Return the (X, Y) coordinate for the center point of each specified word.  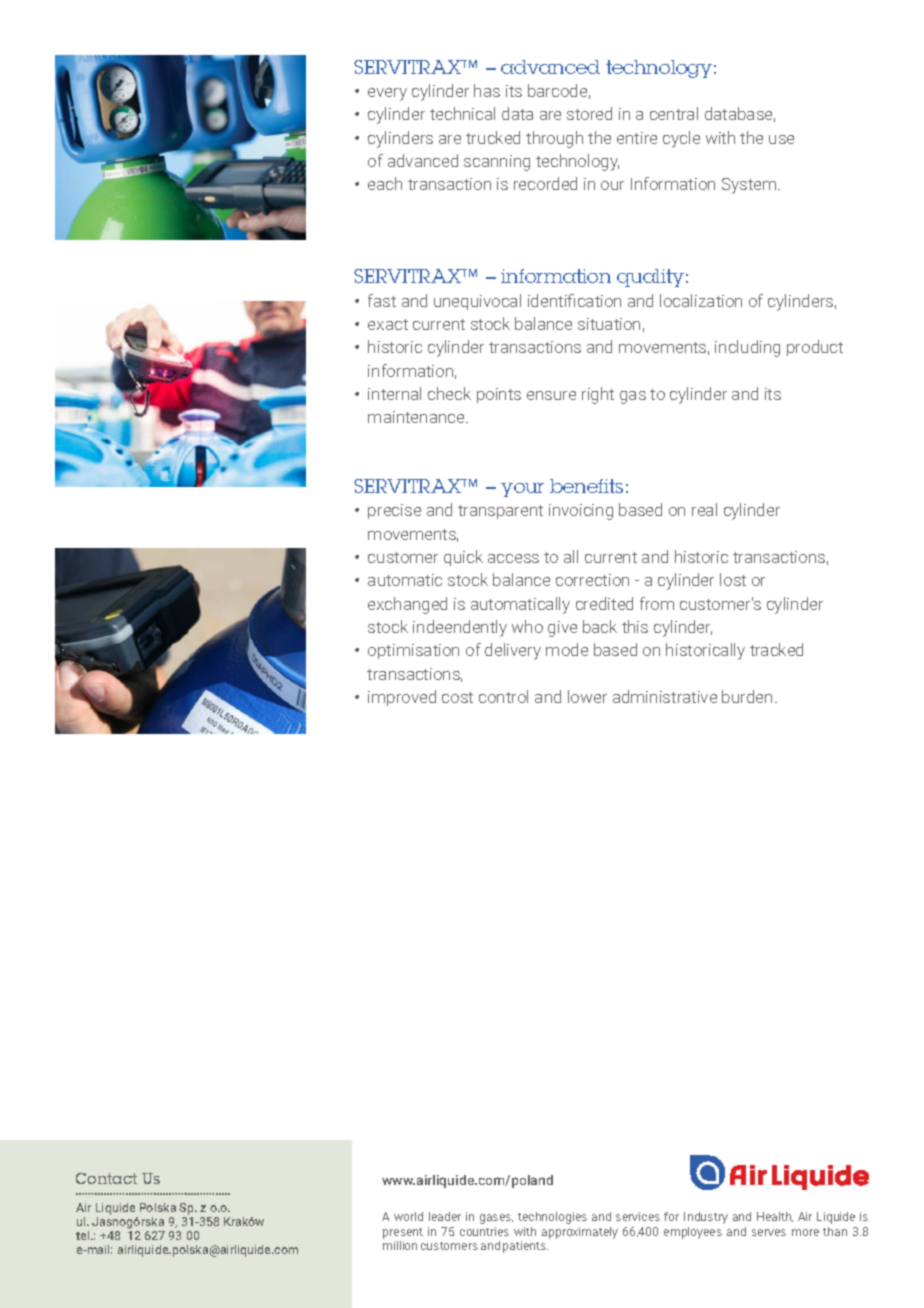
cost (457, 697)
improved (402, 698)
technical (462, 113)
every (387, 94)
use (781, 139)
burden (747, 696)
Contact (106, 1178)
